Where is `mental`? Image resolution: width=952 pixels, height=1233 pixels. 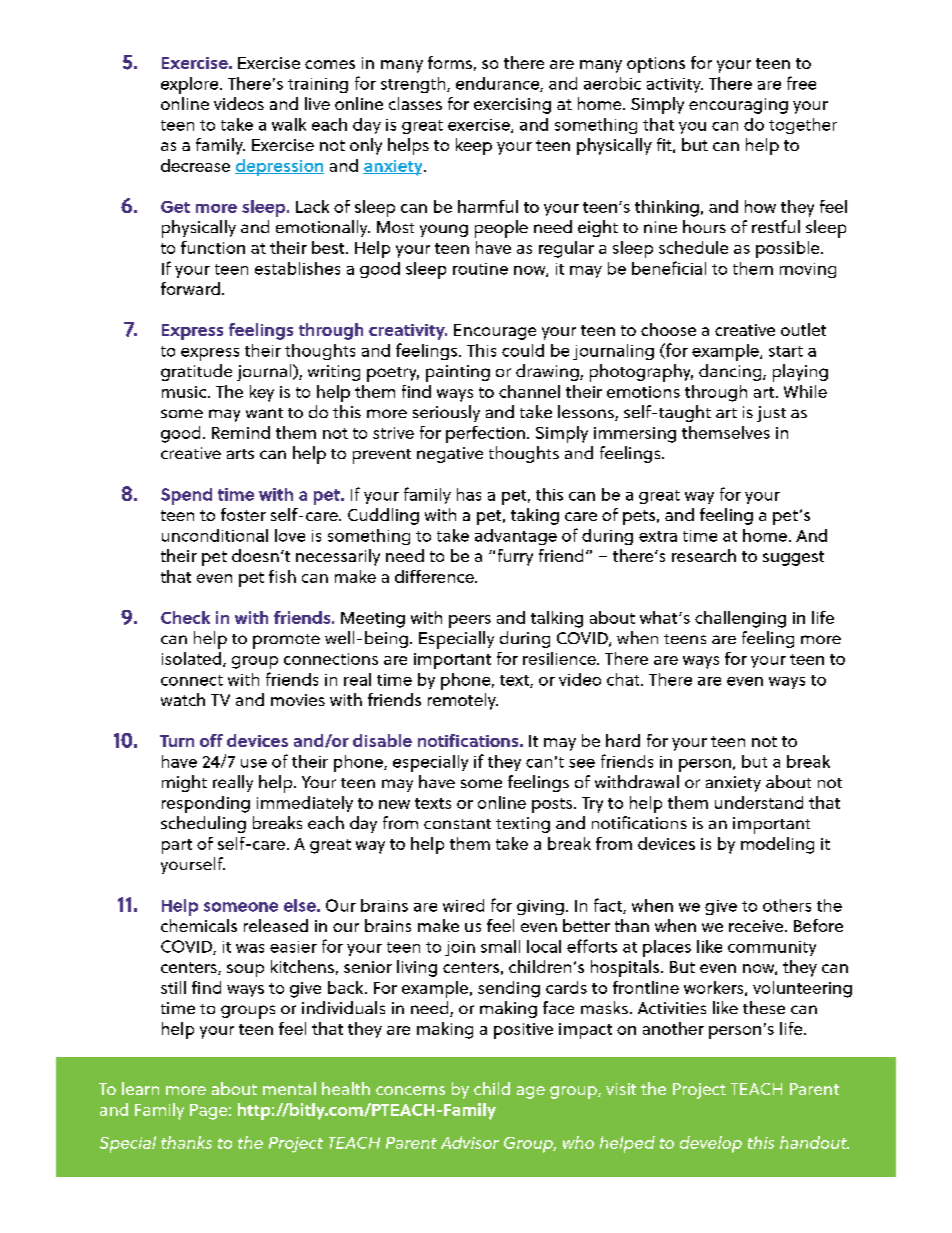 mental is located at coordinates (289, 1088).
